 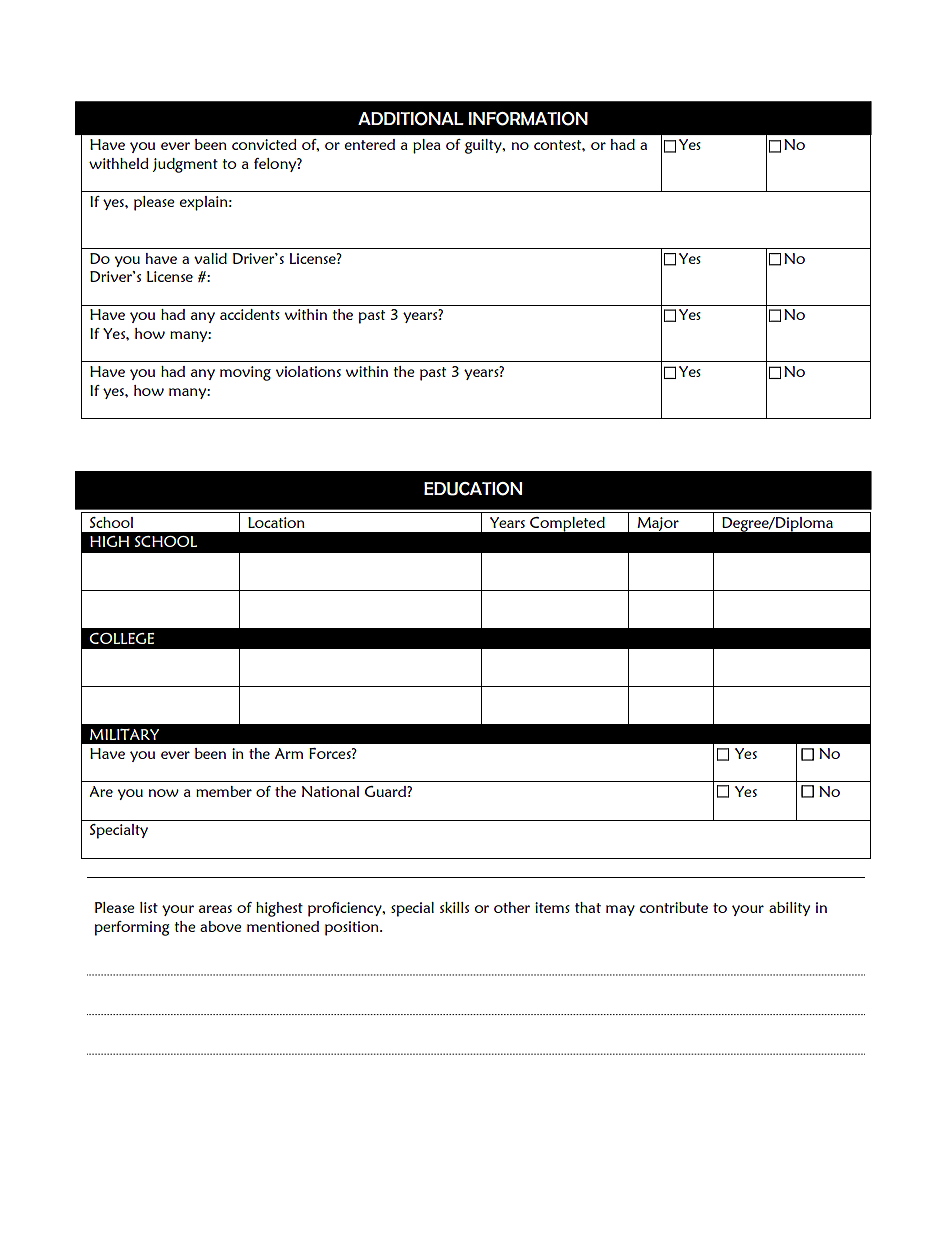 I want to click on contribute, so click(x=674, y=907).
